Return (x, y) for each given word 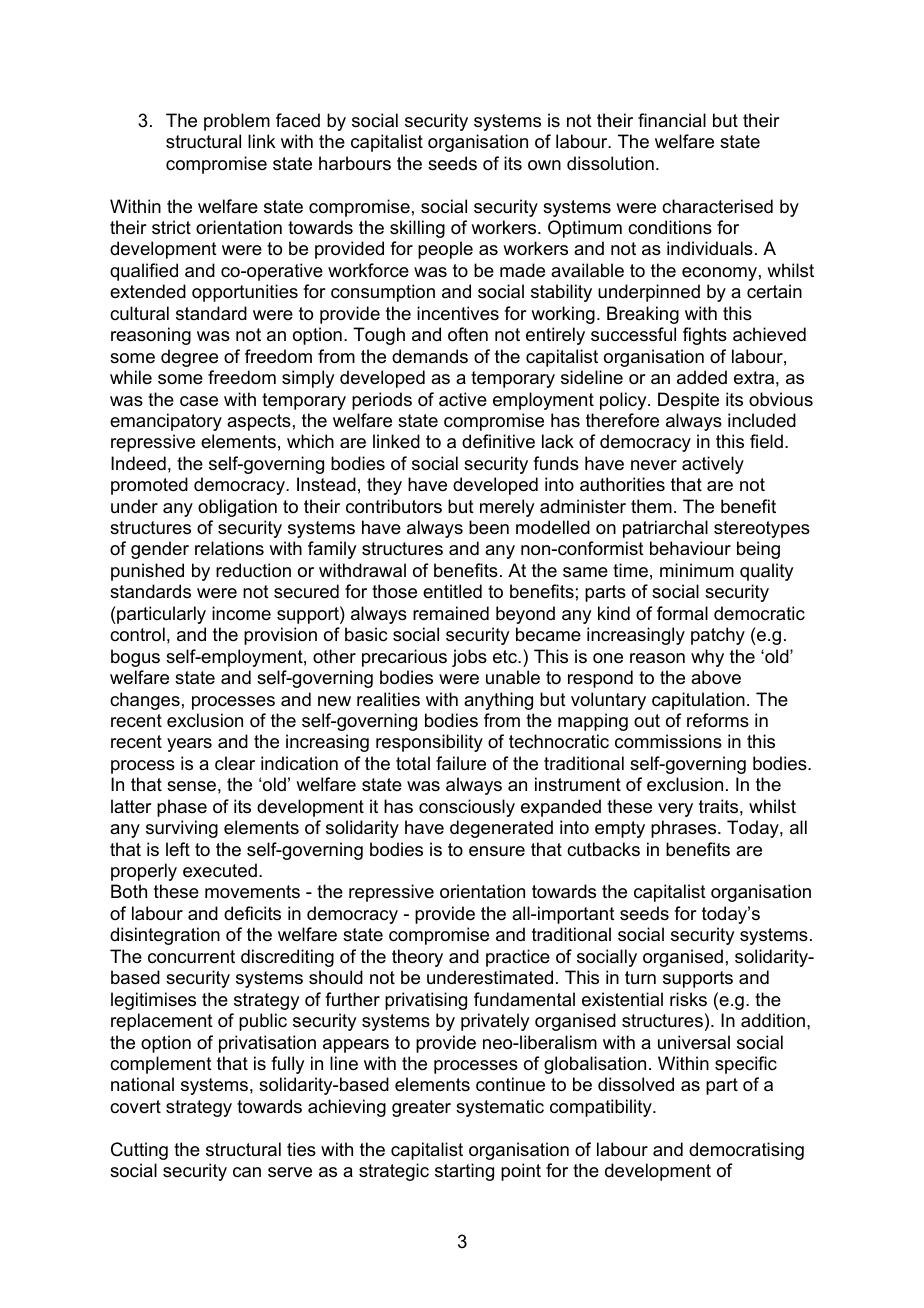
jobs (469, 658)
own (544, 165)
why (707, 658)
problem (237, 122)
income (241, 613)
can (247, 1172)
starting (464, 1172)
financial (672, 120)
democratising (746, 1151)
